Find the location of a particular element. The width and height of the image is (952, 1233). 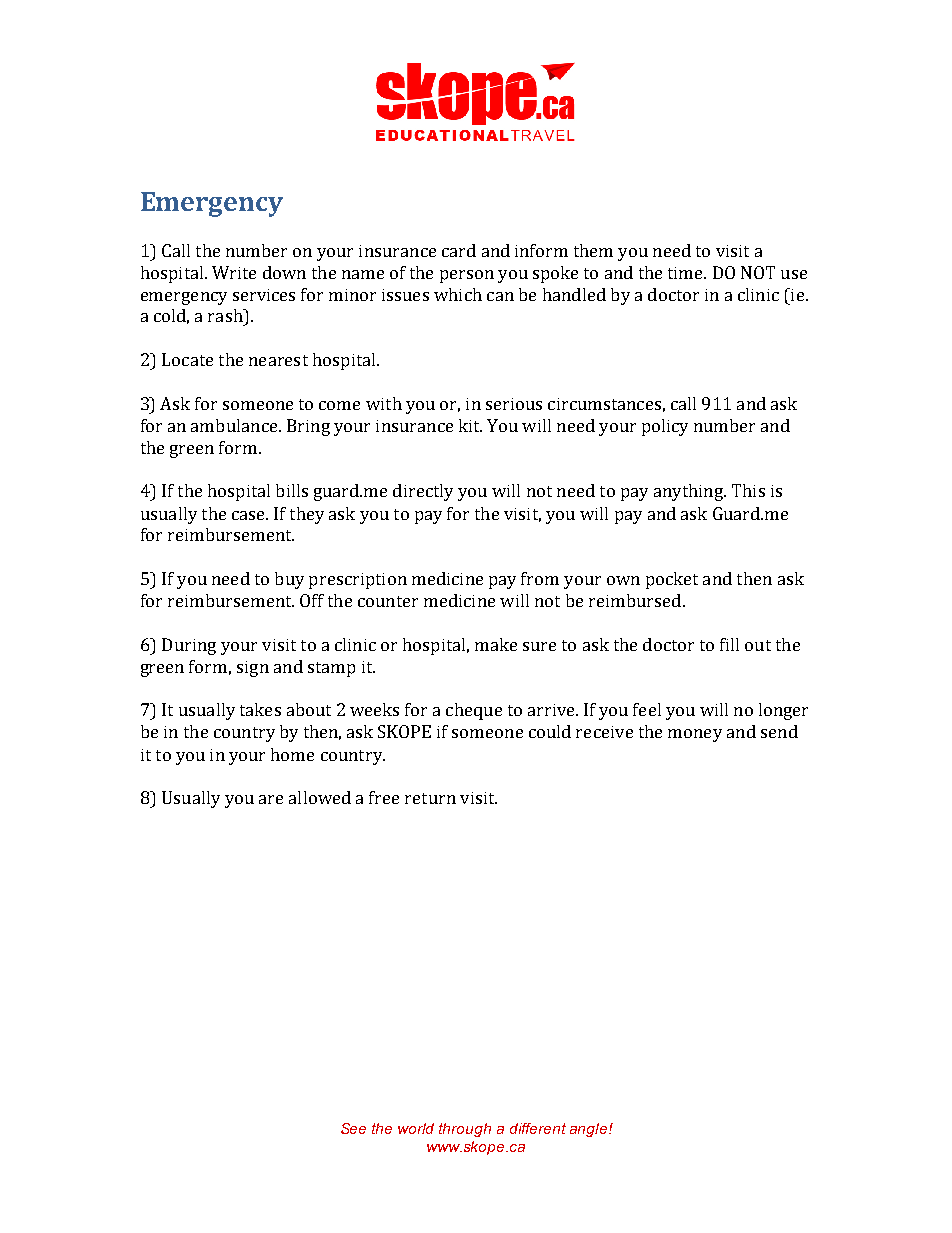

down is located at coordinates (284, 272).
